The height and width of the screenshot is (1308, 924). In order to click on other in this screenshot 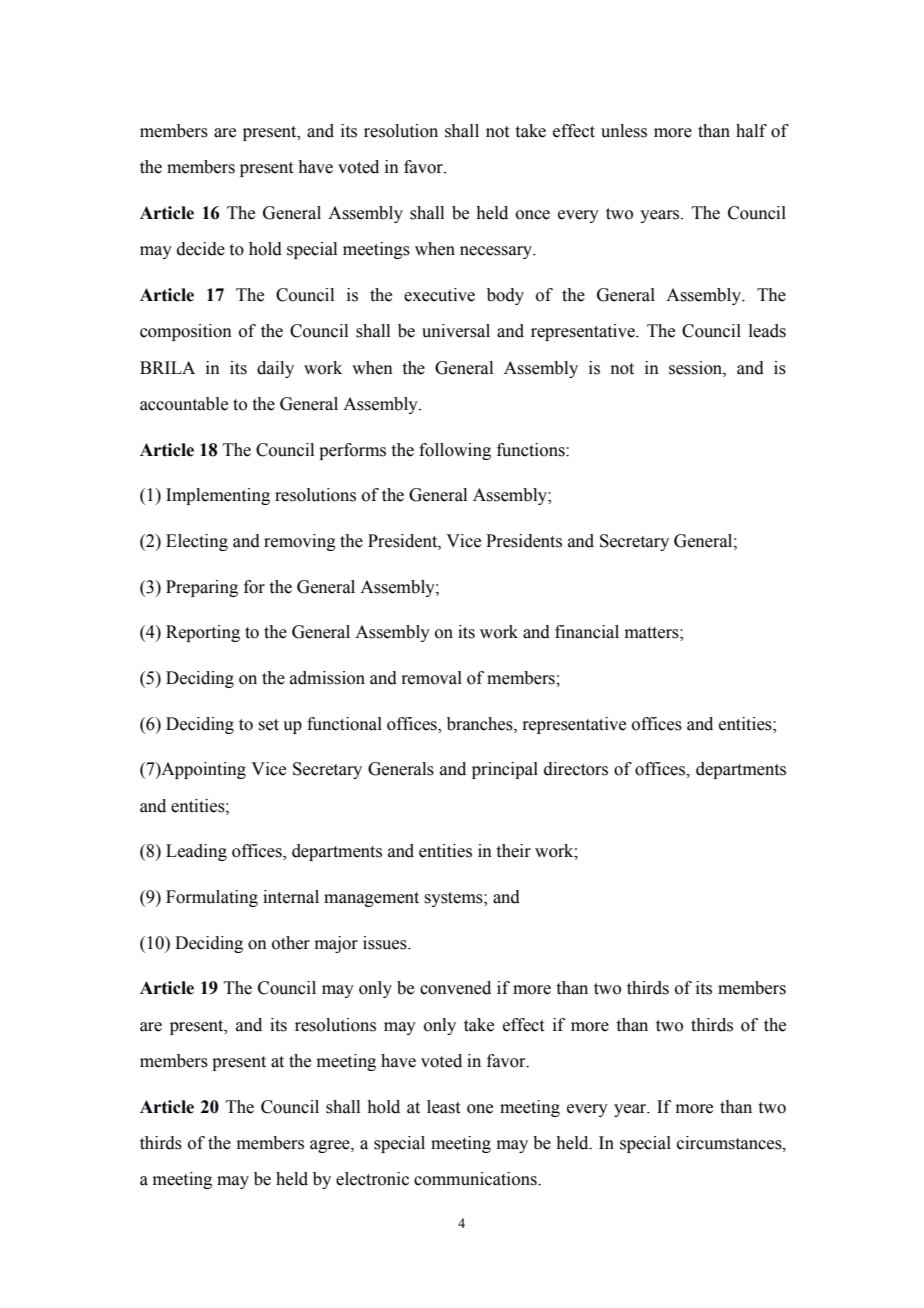, I will do `click(291, 943)`.
